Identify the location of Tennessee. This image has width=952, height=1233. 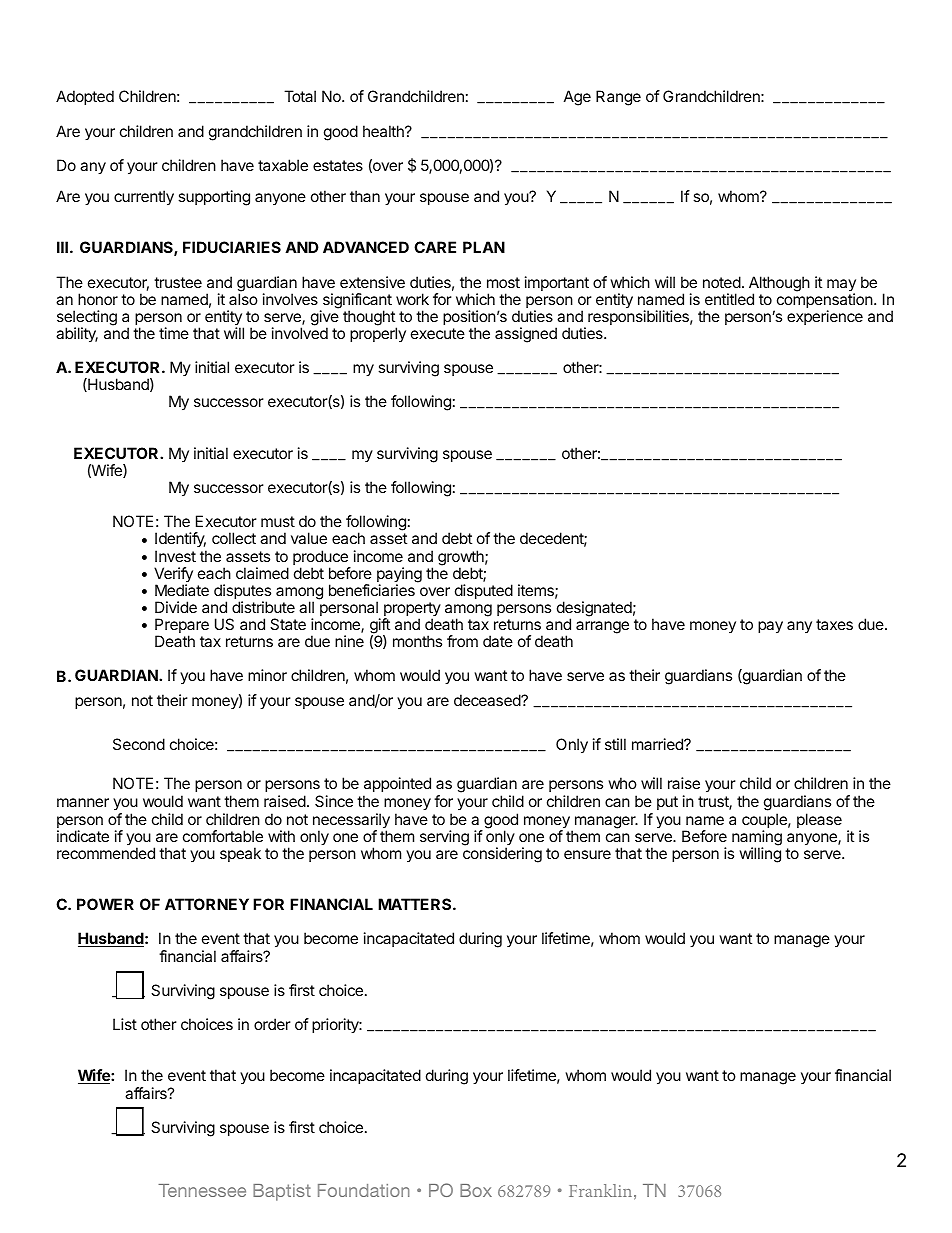
(202, 1190).
